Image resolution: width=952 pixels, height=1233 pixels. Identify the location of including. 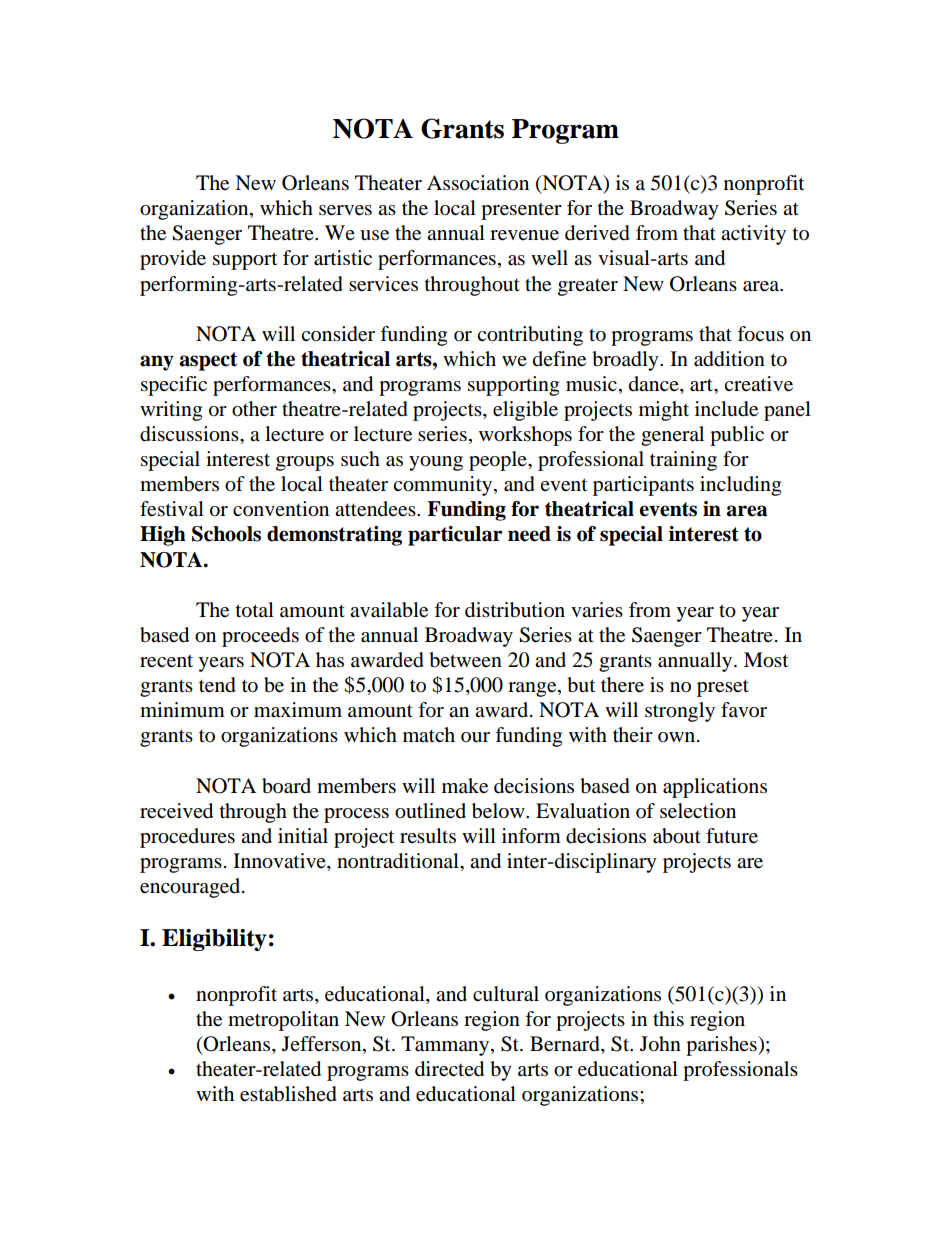
(740, 486).
